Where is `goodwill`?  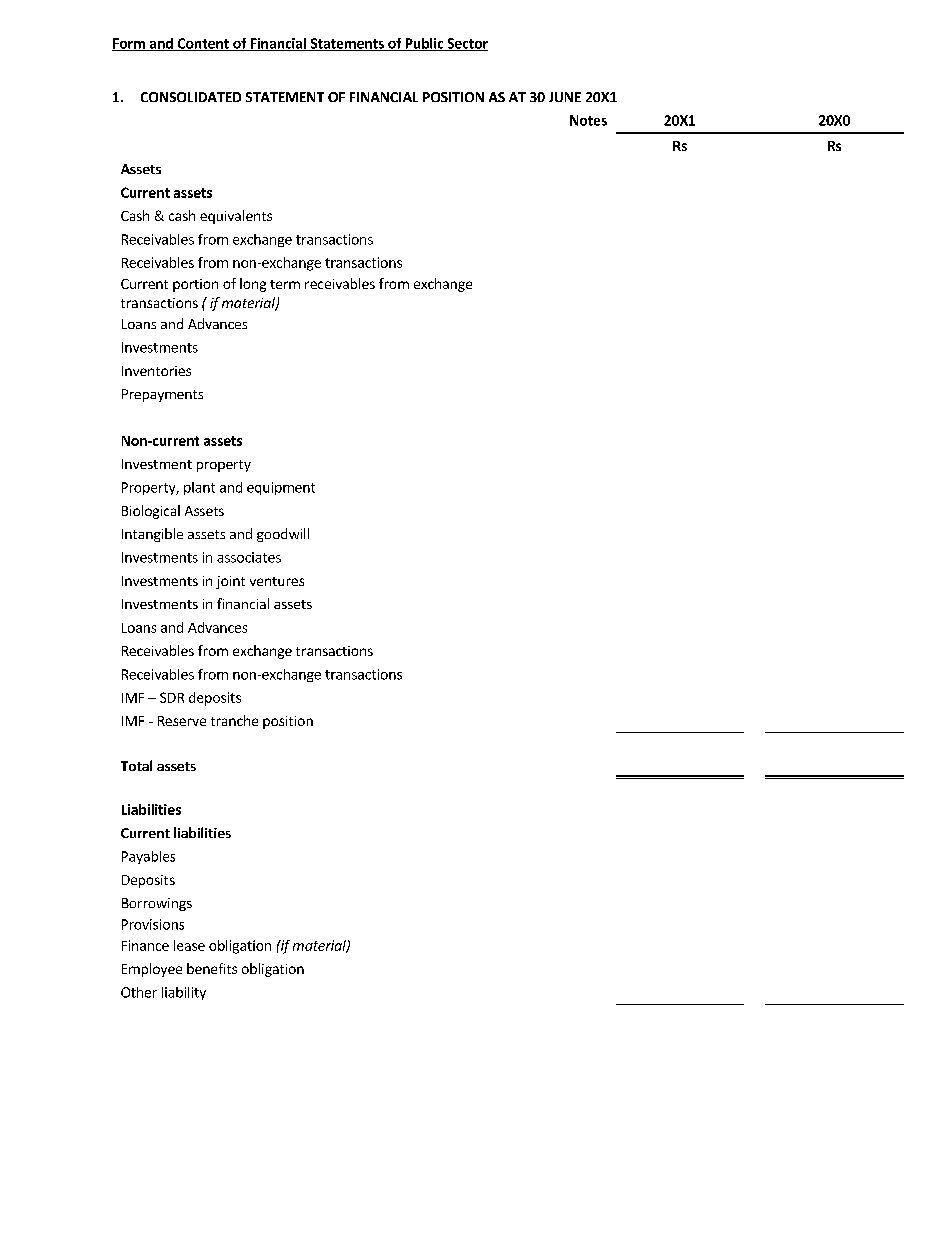
goodwill is located at coordinates (283, 535).
